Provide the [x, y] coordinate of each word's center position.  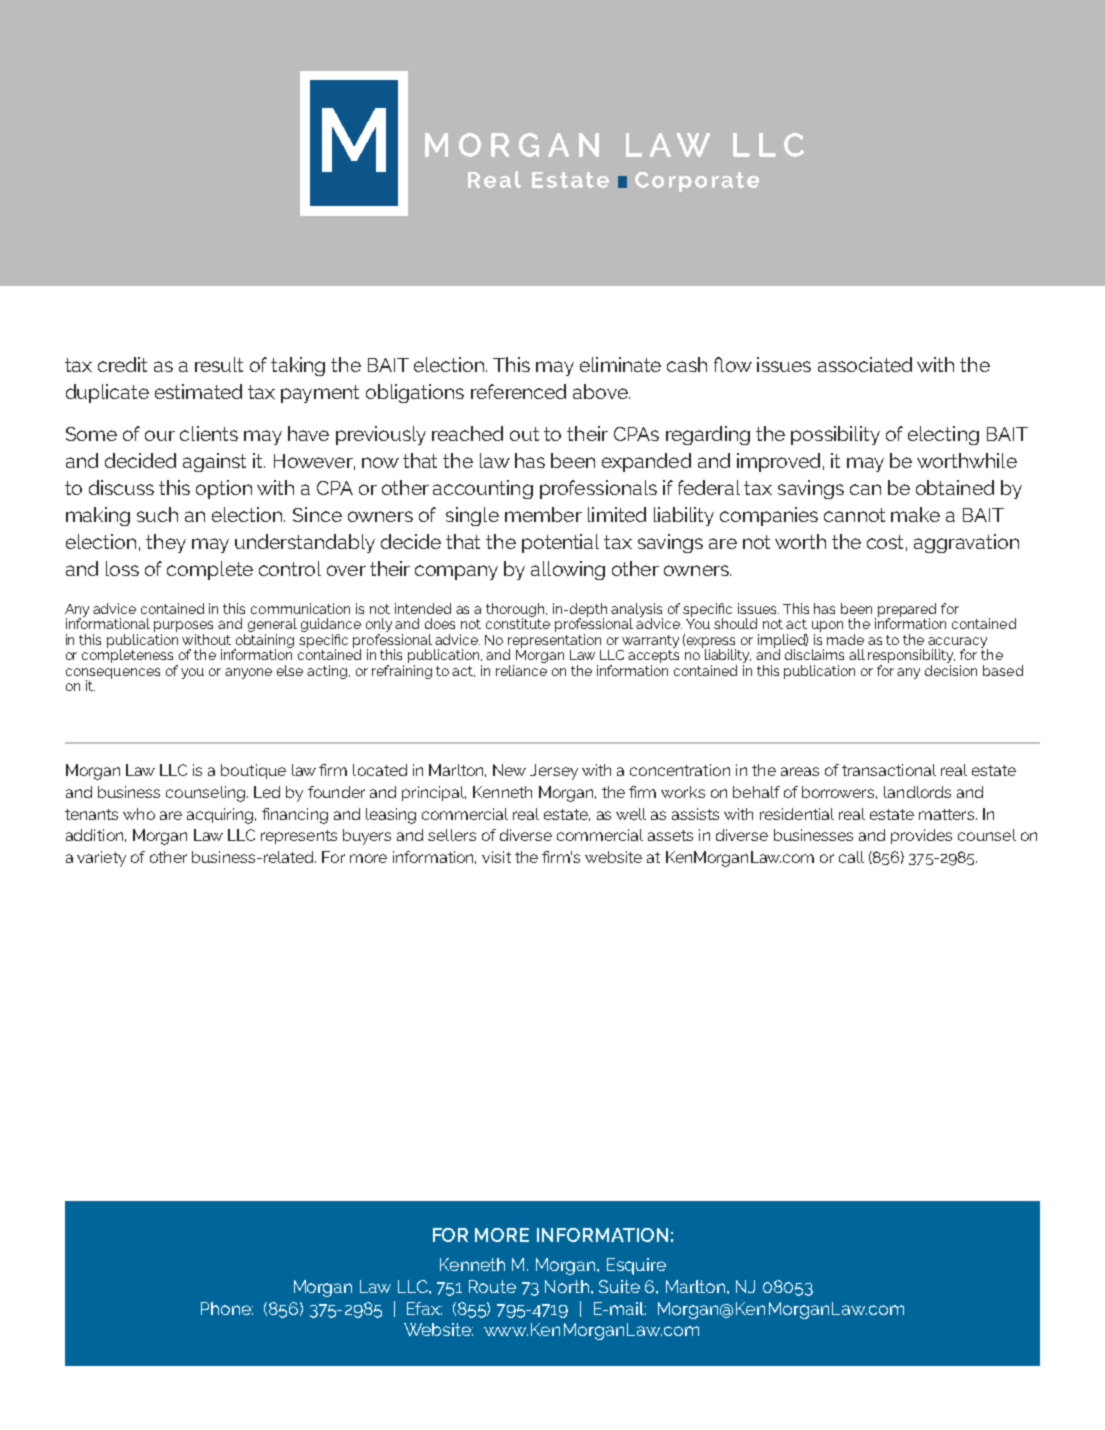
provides [921, 836]
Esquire [636, 1266]
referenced [518, 391]
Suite [619, 1286]
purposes [183, 628]
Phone [227, 1308]
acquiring [221, 816]
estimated [198, 391]
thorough [516, 611]
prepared [907, 611]
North [568, 1286]
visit [496, 857]
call [851, 857]
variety [101, 859]
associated [865, 364]
